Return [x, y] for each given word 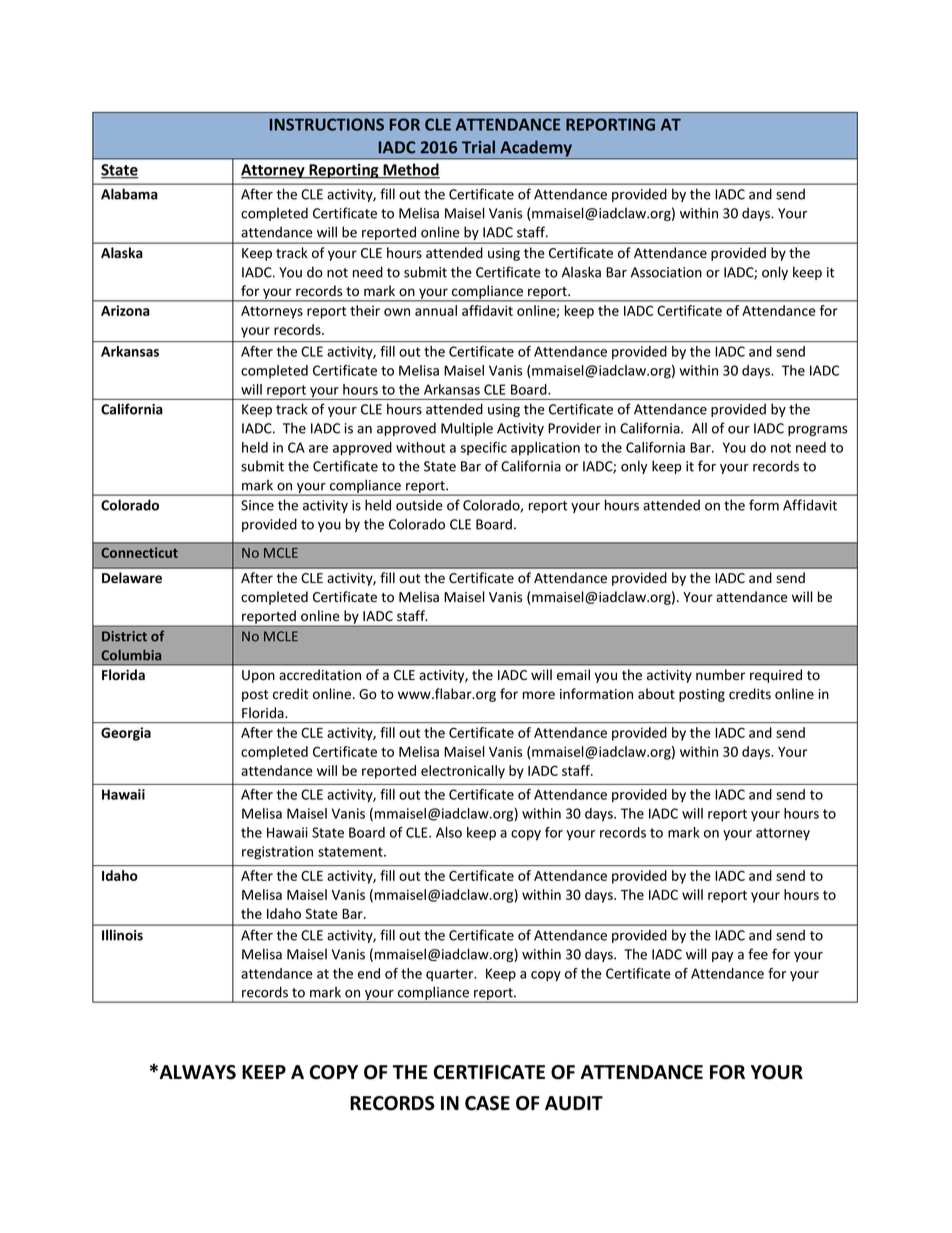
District [124, 636]
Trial [478, 147]
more [539, 695]
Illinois [122, 935]
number [720, 675]
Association [666, 272]
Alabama [129, 194]
